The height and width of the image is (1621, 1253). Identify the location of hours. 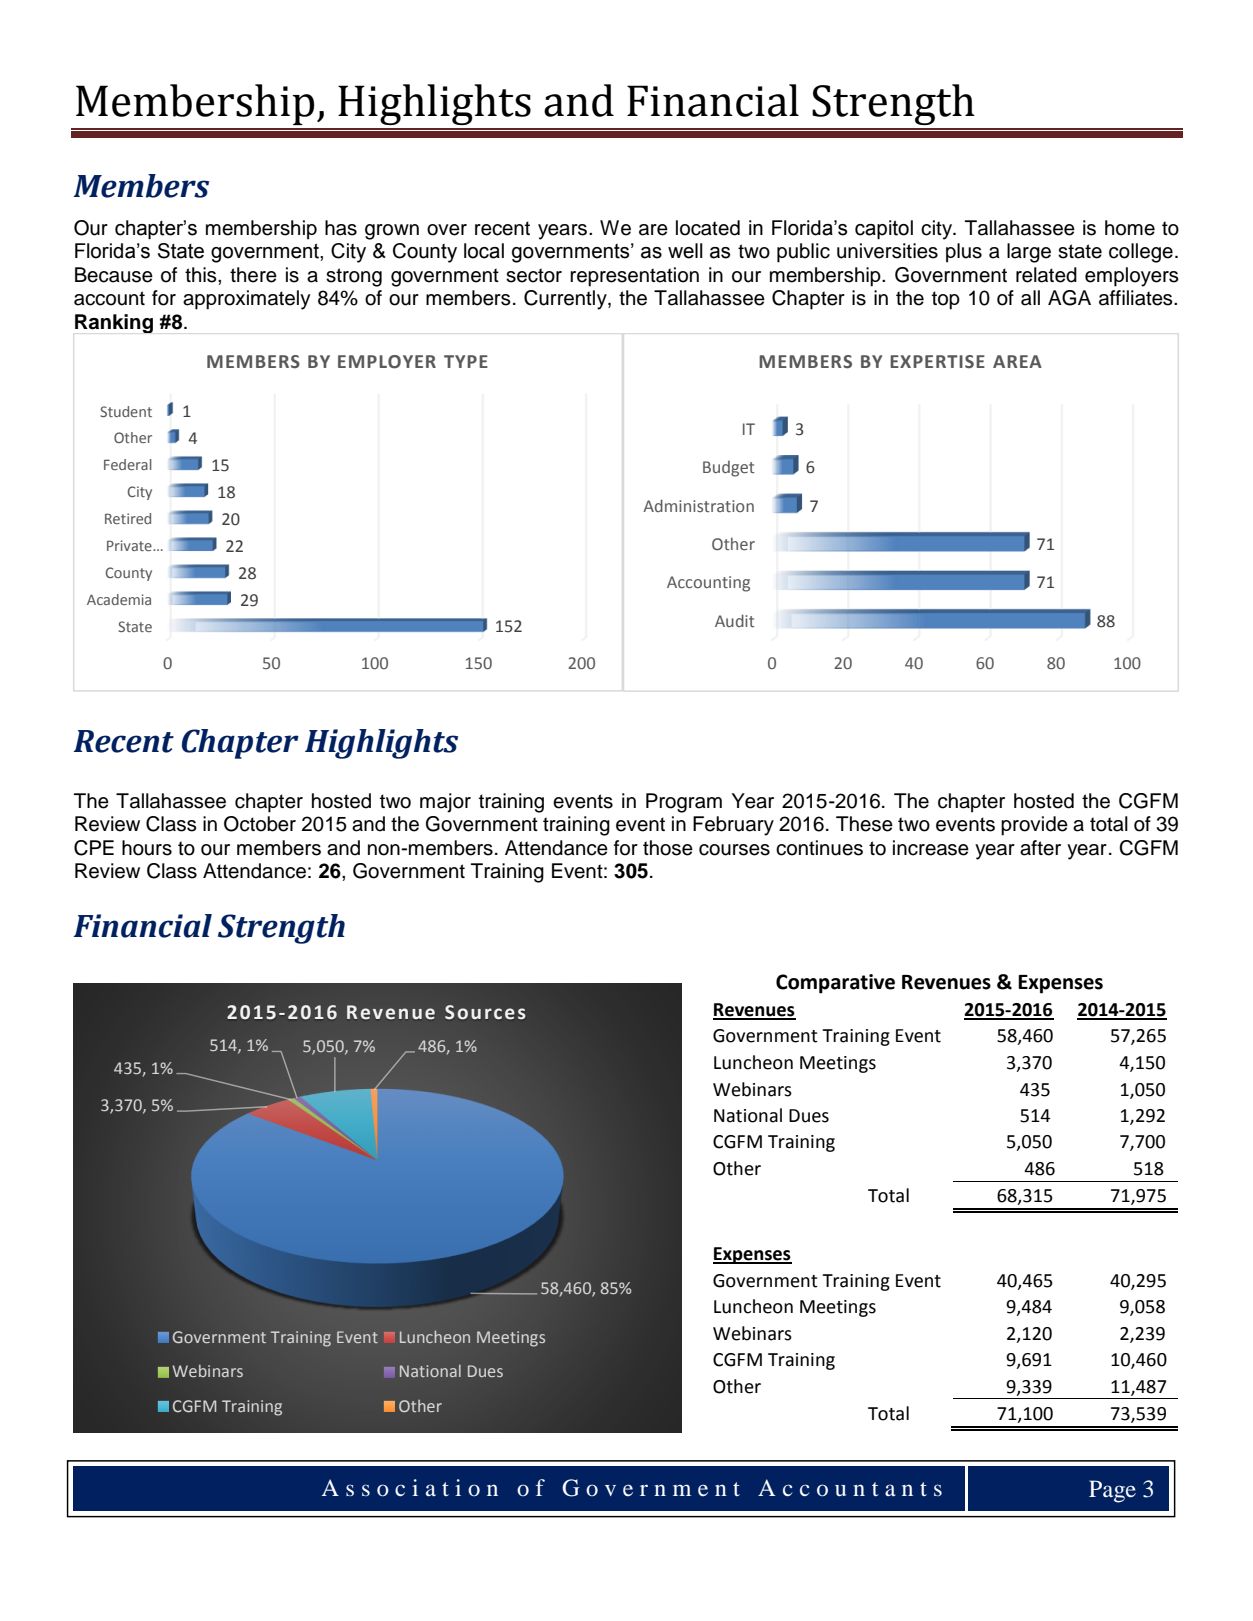
(147, 848).
